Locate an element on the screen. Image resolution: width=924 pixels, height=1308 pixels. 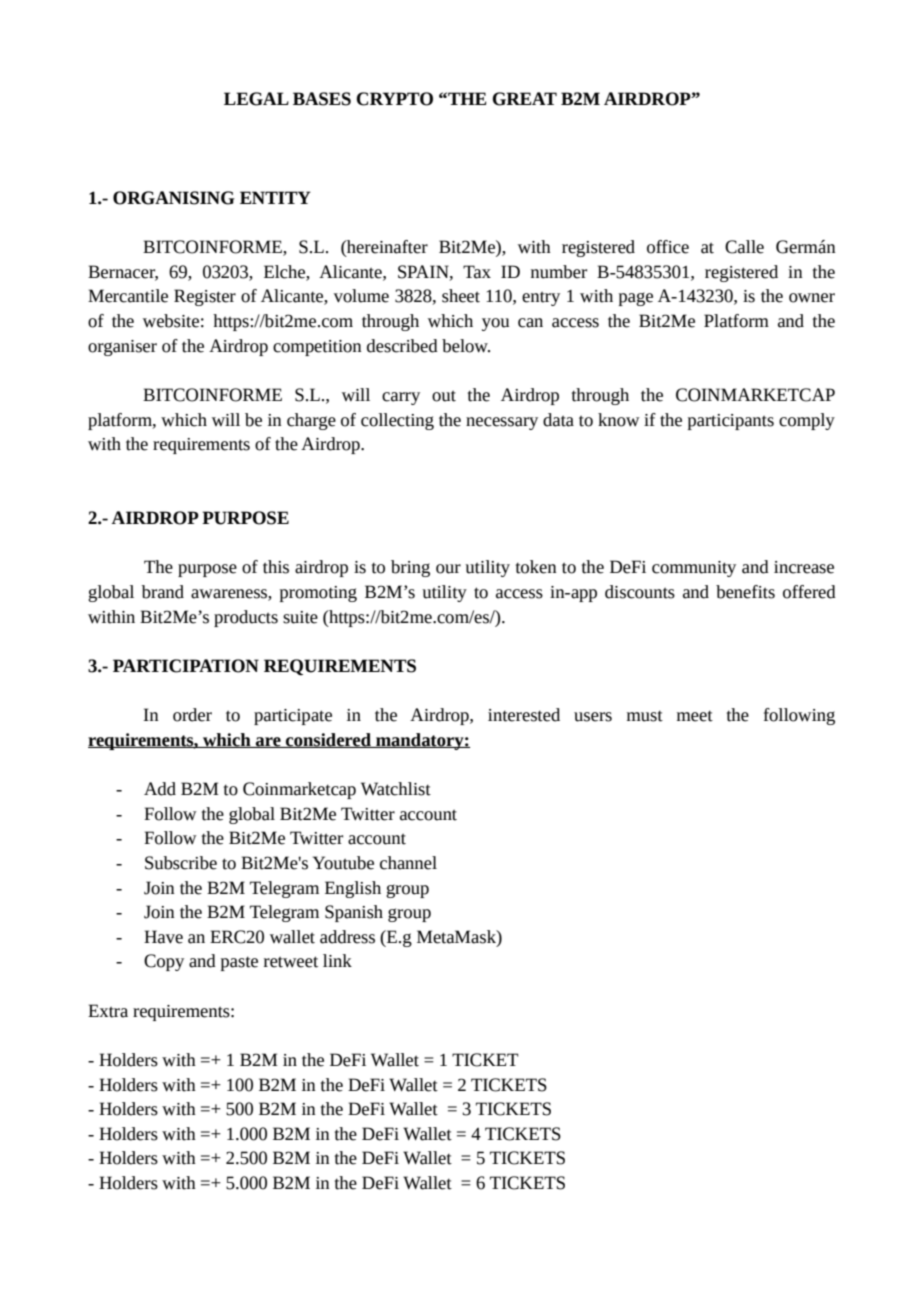
participants is located at coordinates (731, 422).
